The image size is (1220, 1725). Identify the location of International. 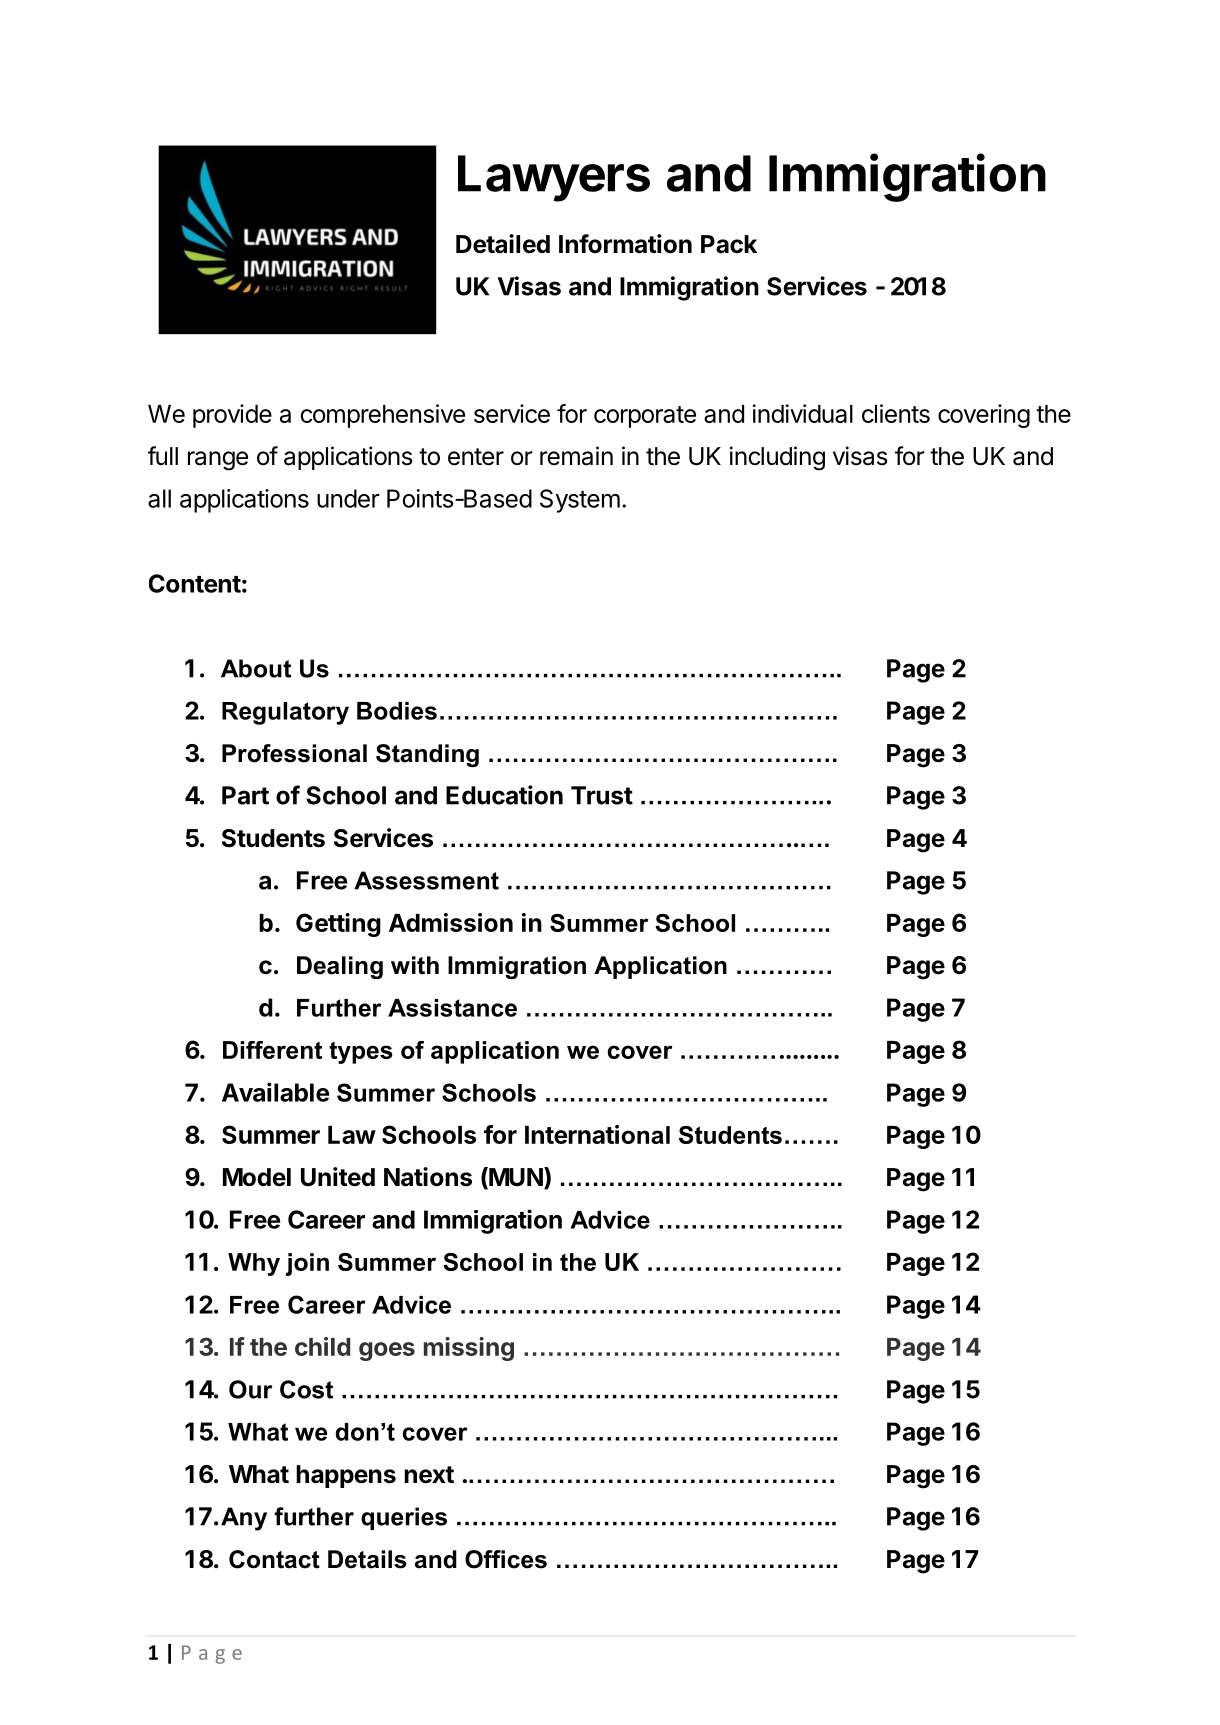
(597, 1134).
